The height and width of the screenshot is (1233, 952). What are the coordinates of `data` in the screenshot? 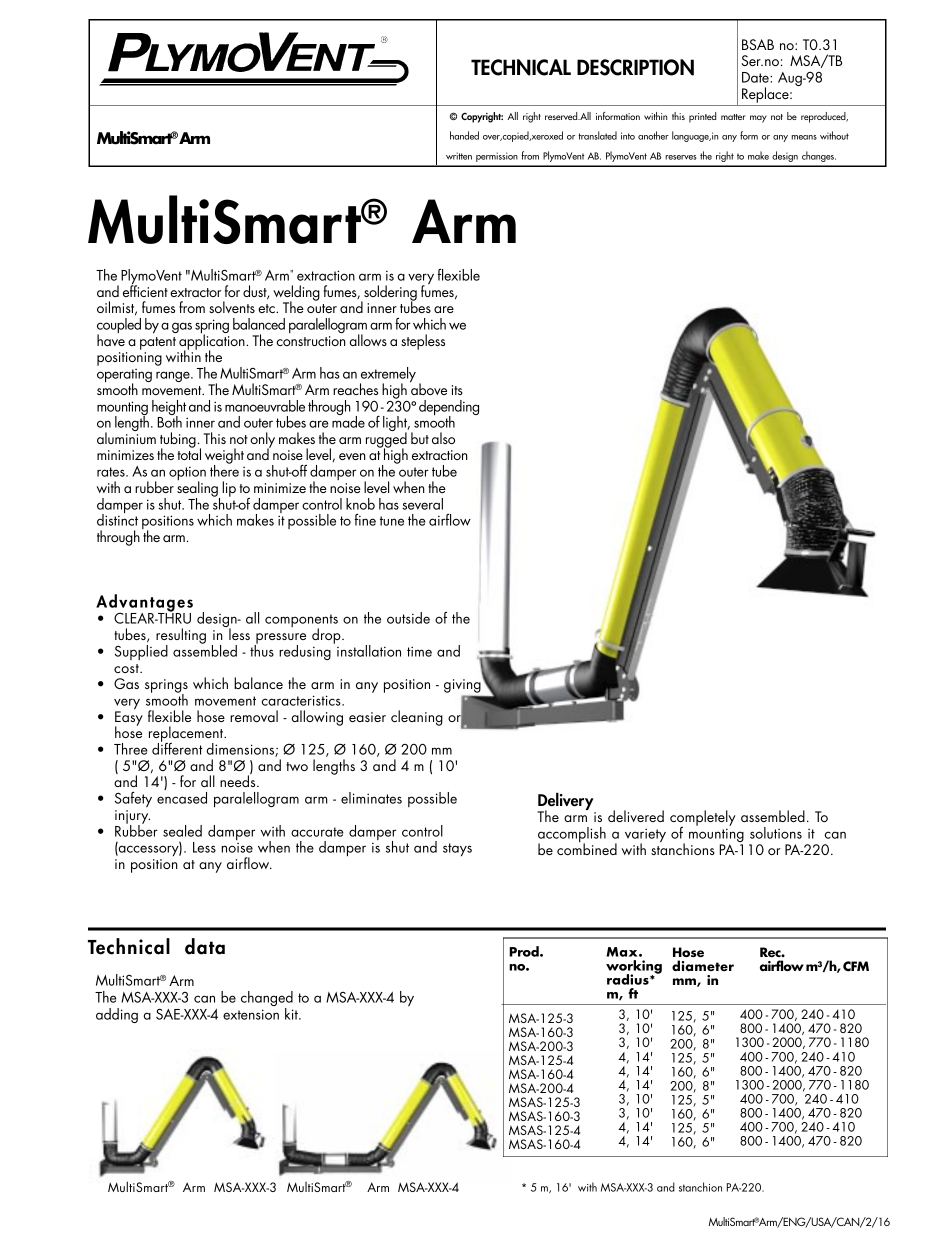 It's located at (205, 946).
